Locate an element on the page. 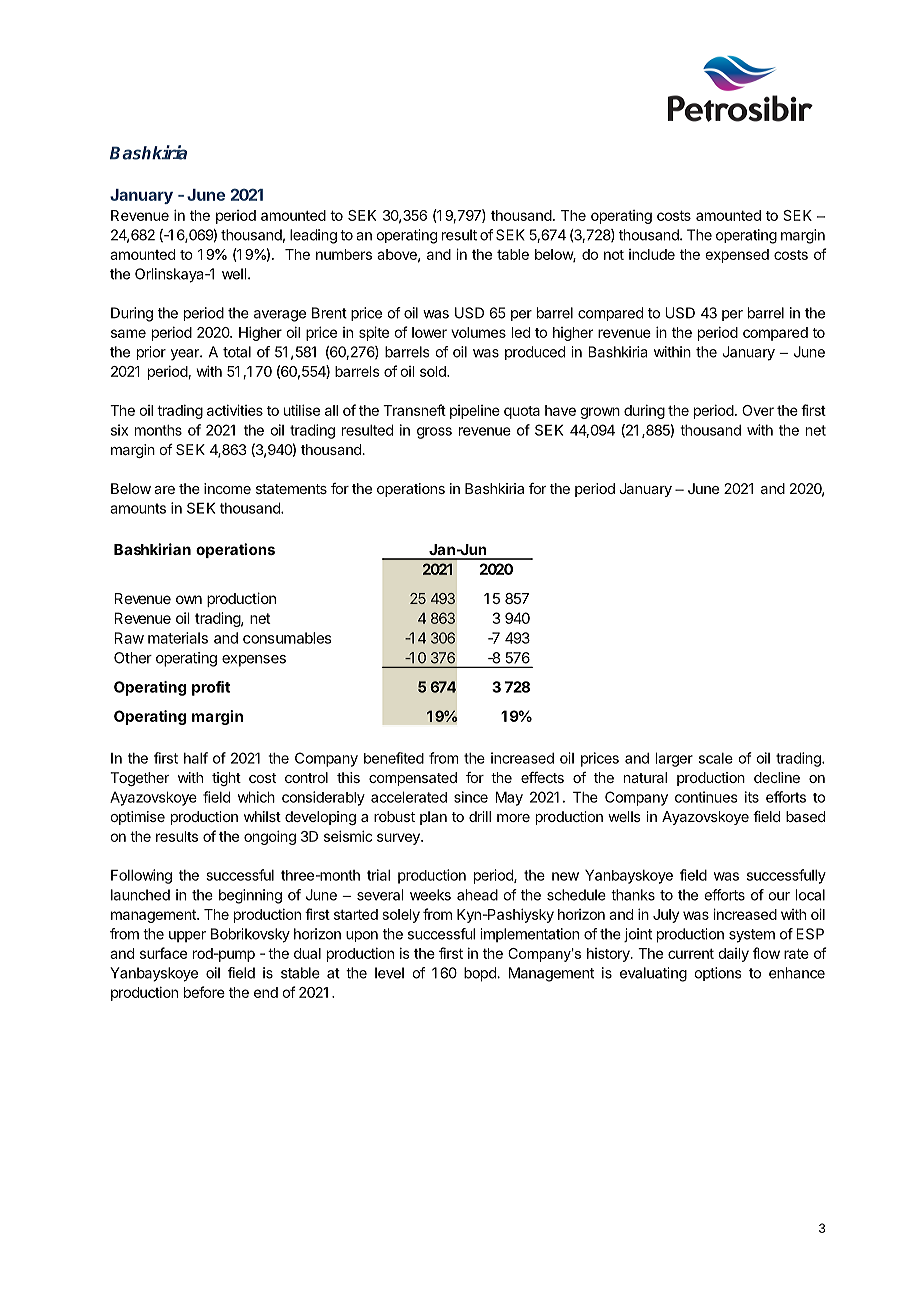 Image resolution: width=924 pixels, height=1308 pixels. tight is located at coordinates (226, 779).
